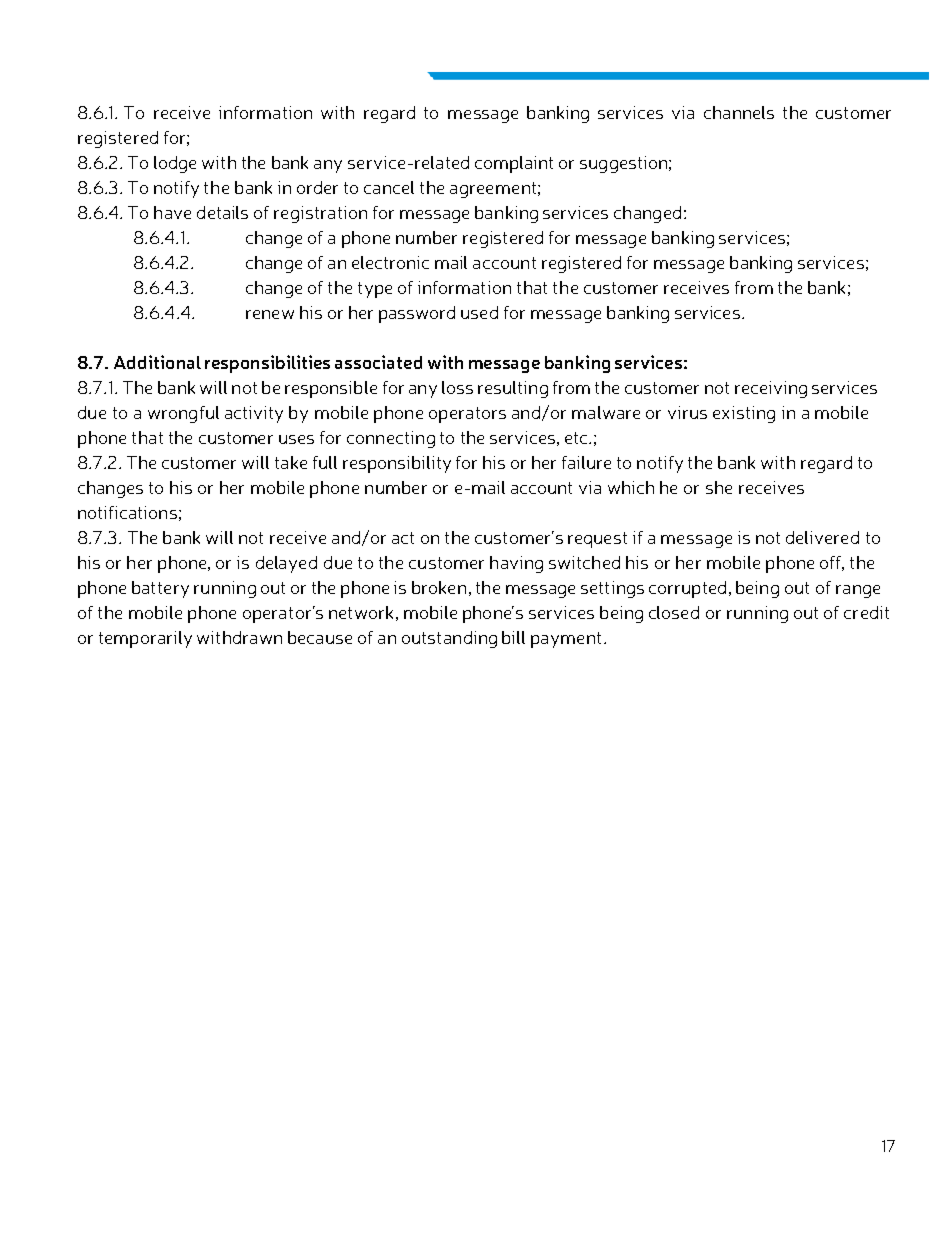 This page has width=952, height=1233. What do you see at coordinates (822, 537) in the page?
I see `delivered` at bounding box center [822, 537].
